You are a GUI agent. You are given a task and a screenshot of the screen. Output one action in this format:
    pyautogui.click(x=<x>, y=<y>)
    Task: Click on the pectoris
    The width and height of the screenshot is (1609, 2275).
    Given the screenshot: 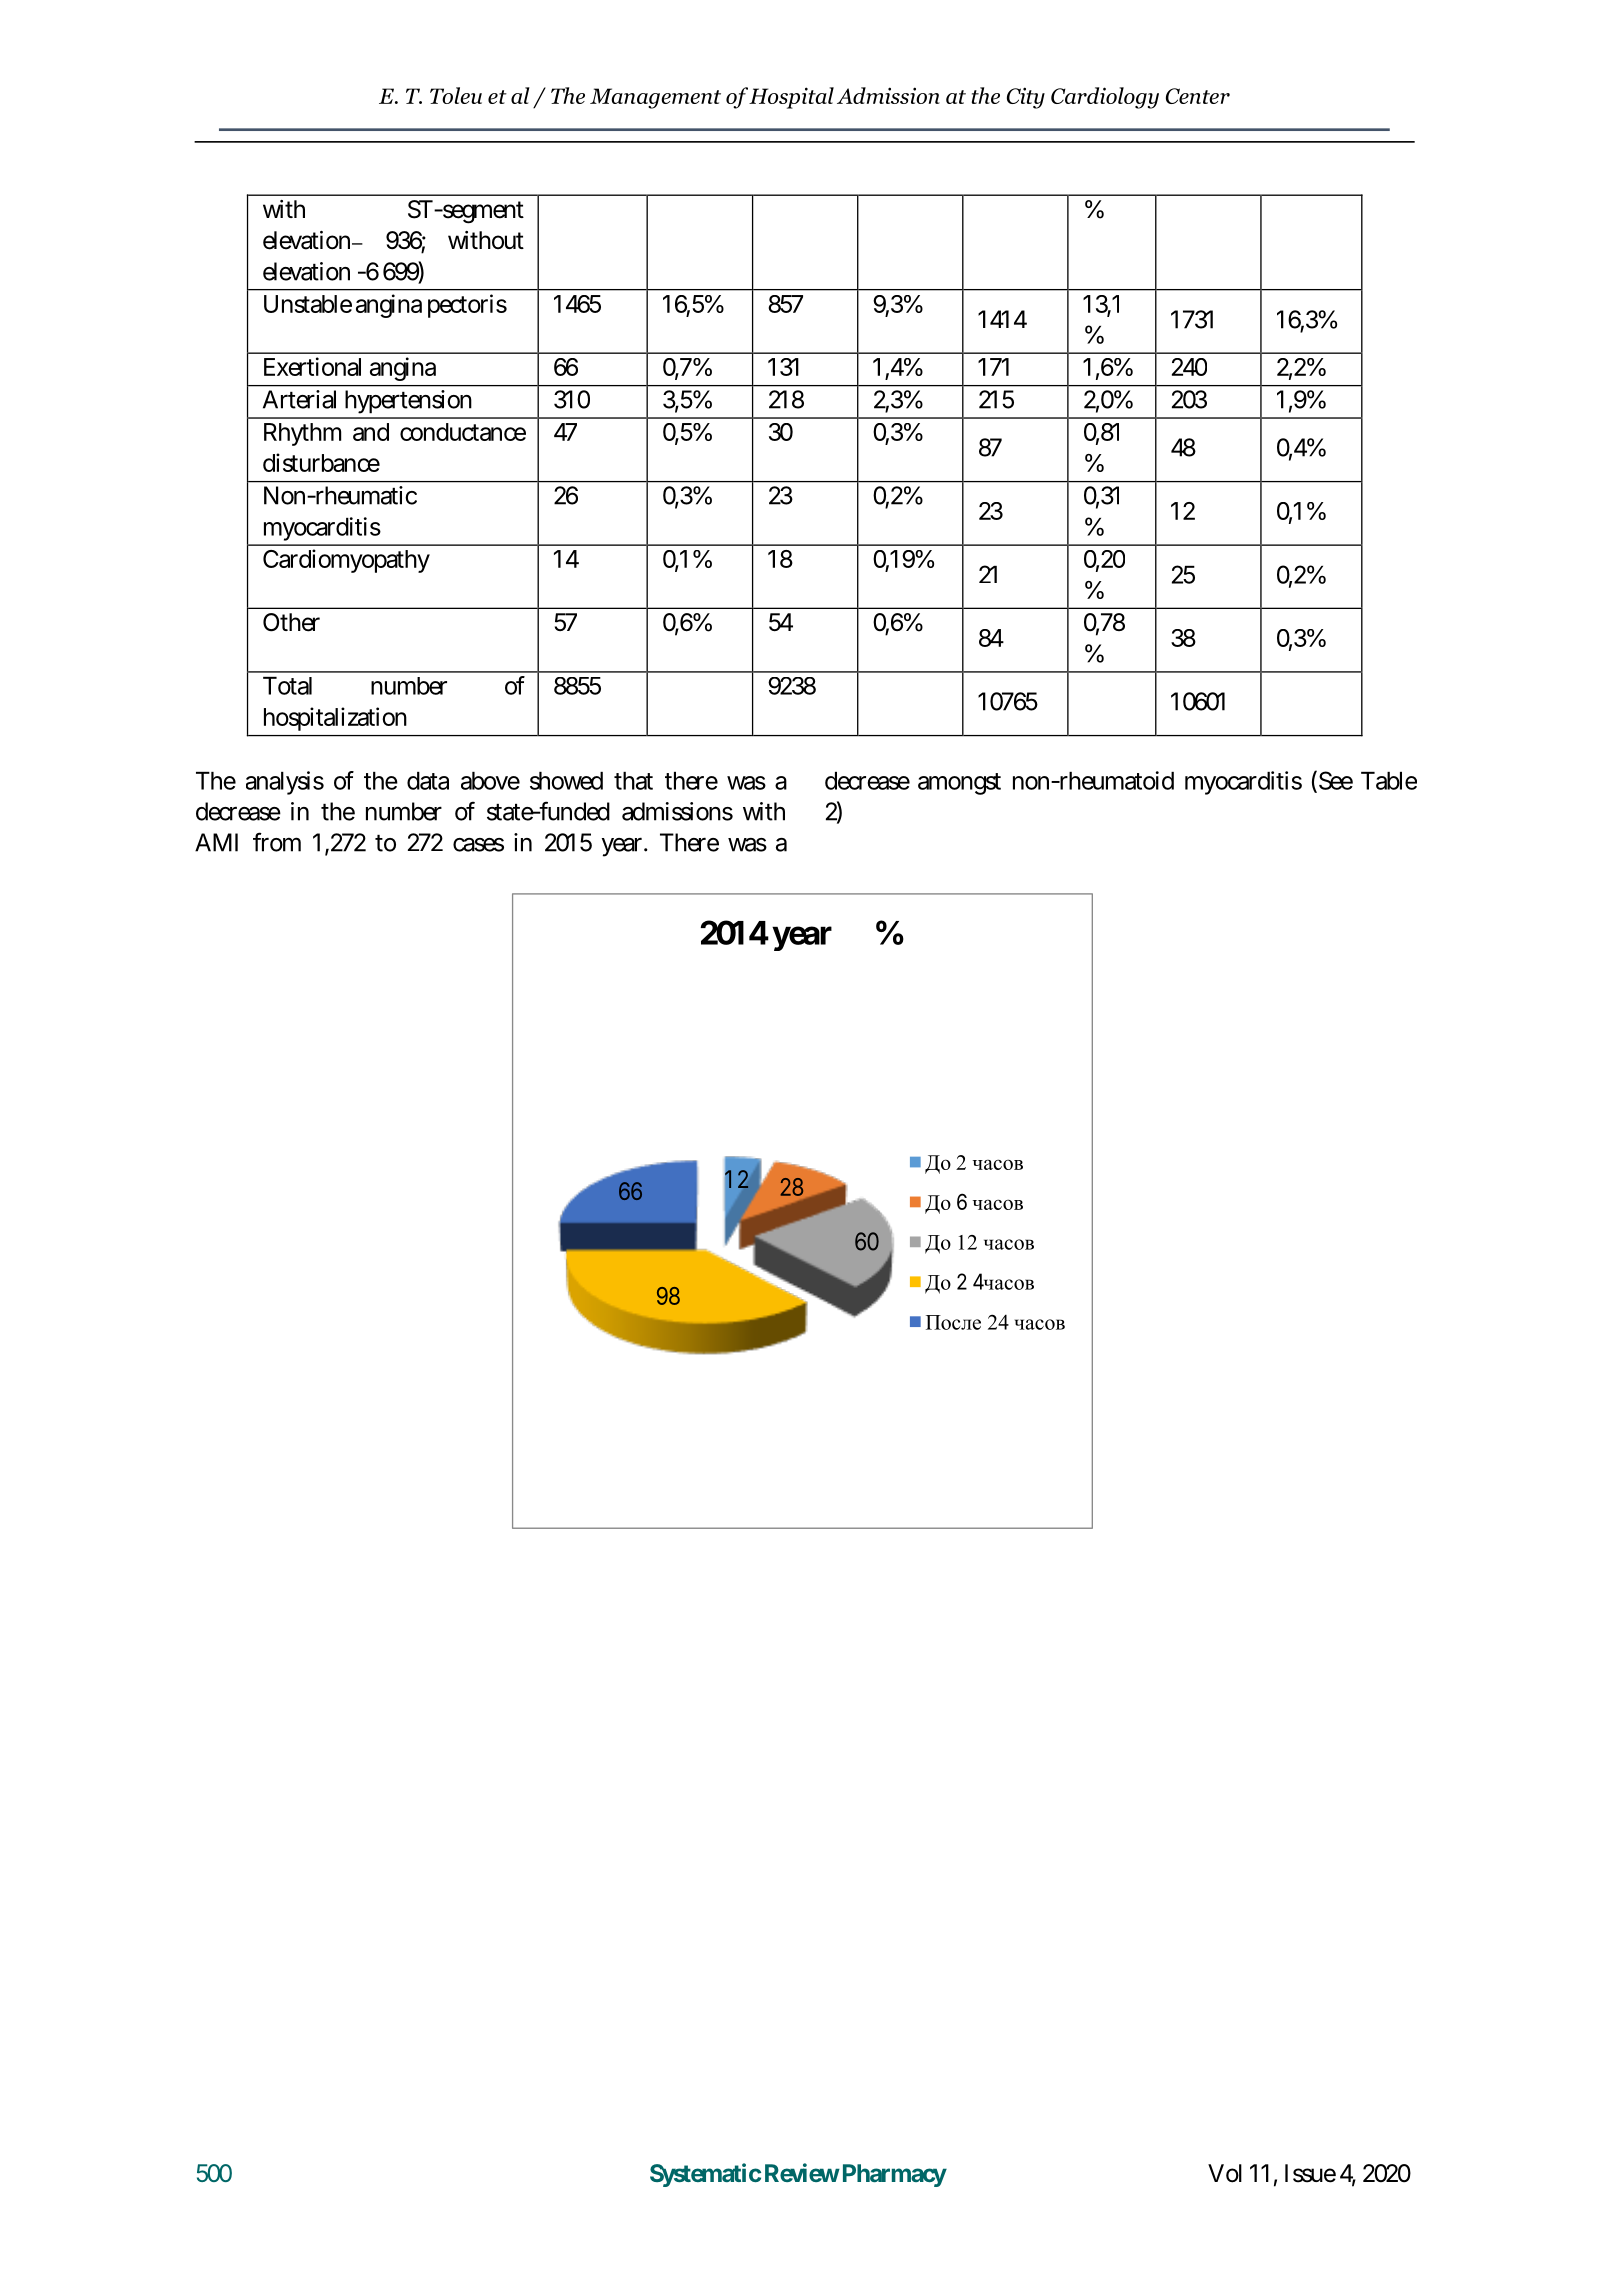 What is the action you would take?
    pyautogui.click(x=467, y=306)
